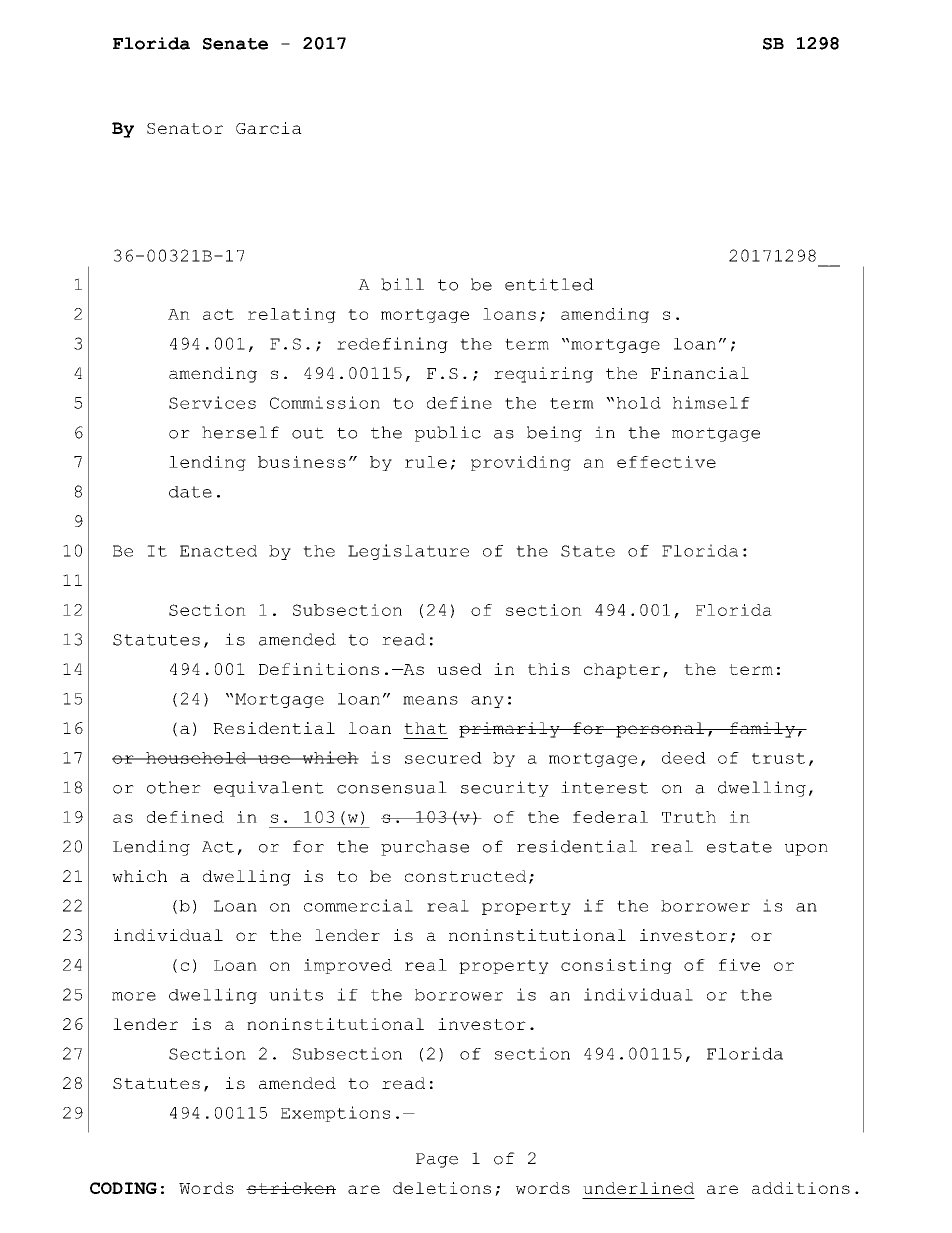 The image size is (952, 1233). Describe the element at coordinates (218, 551) in the screenshot. I see `Enacted` at that location.
